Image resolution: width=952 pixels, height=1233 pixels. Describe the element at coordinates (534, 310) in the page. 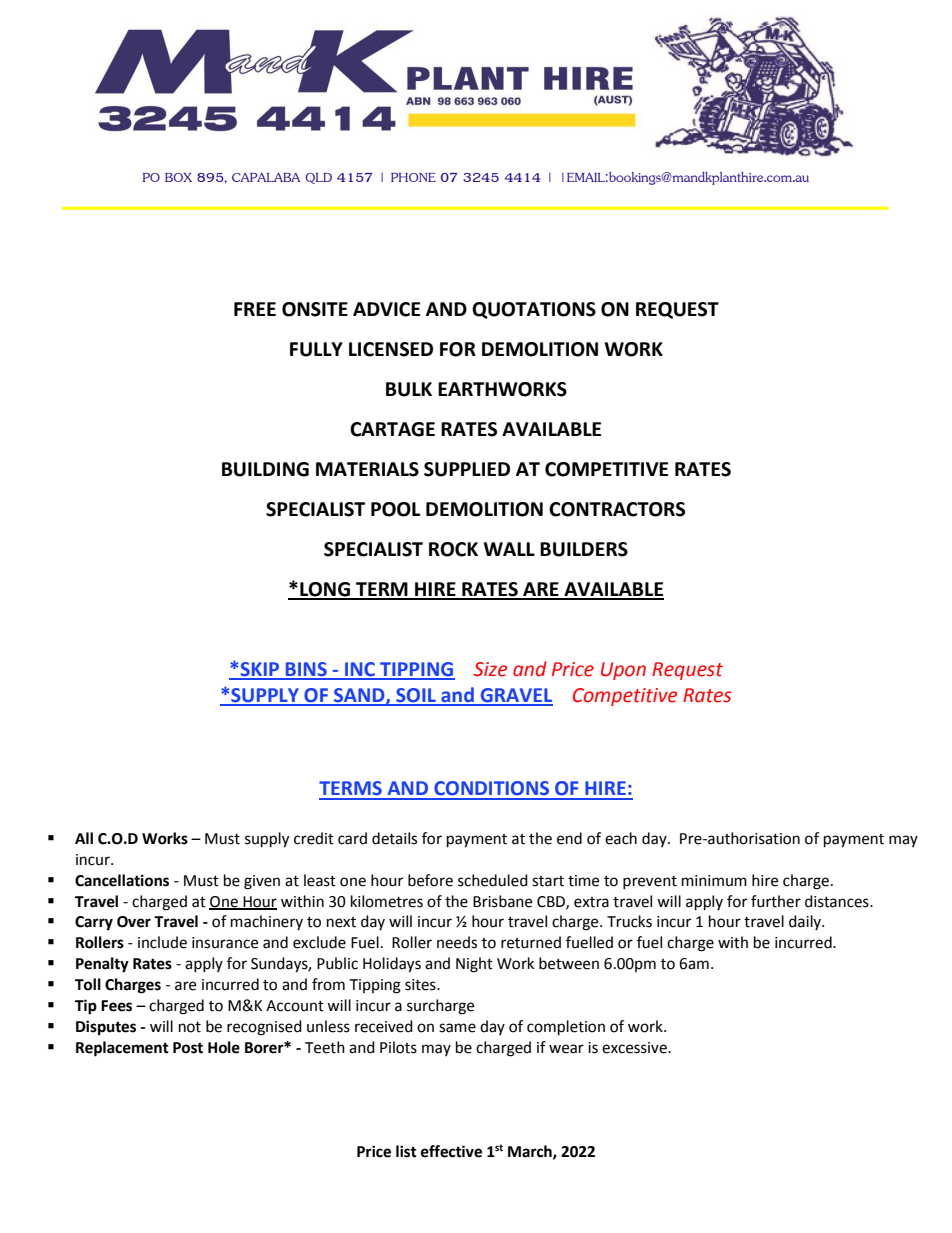

I see `QUOTATIONS` at that location.
